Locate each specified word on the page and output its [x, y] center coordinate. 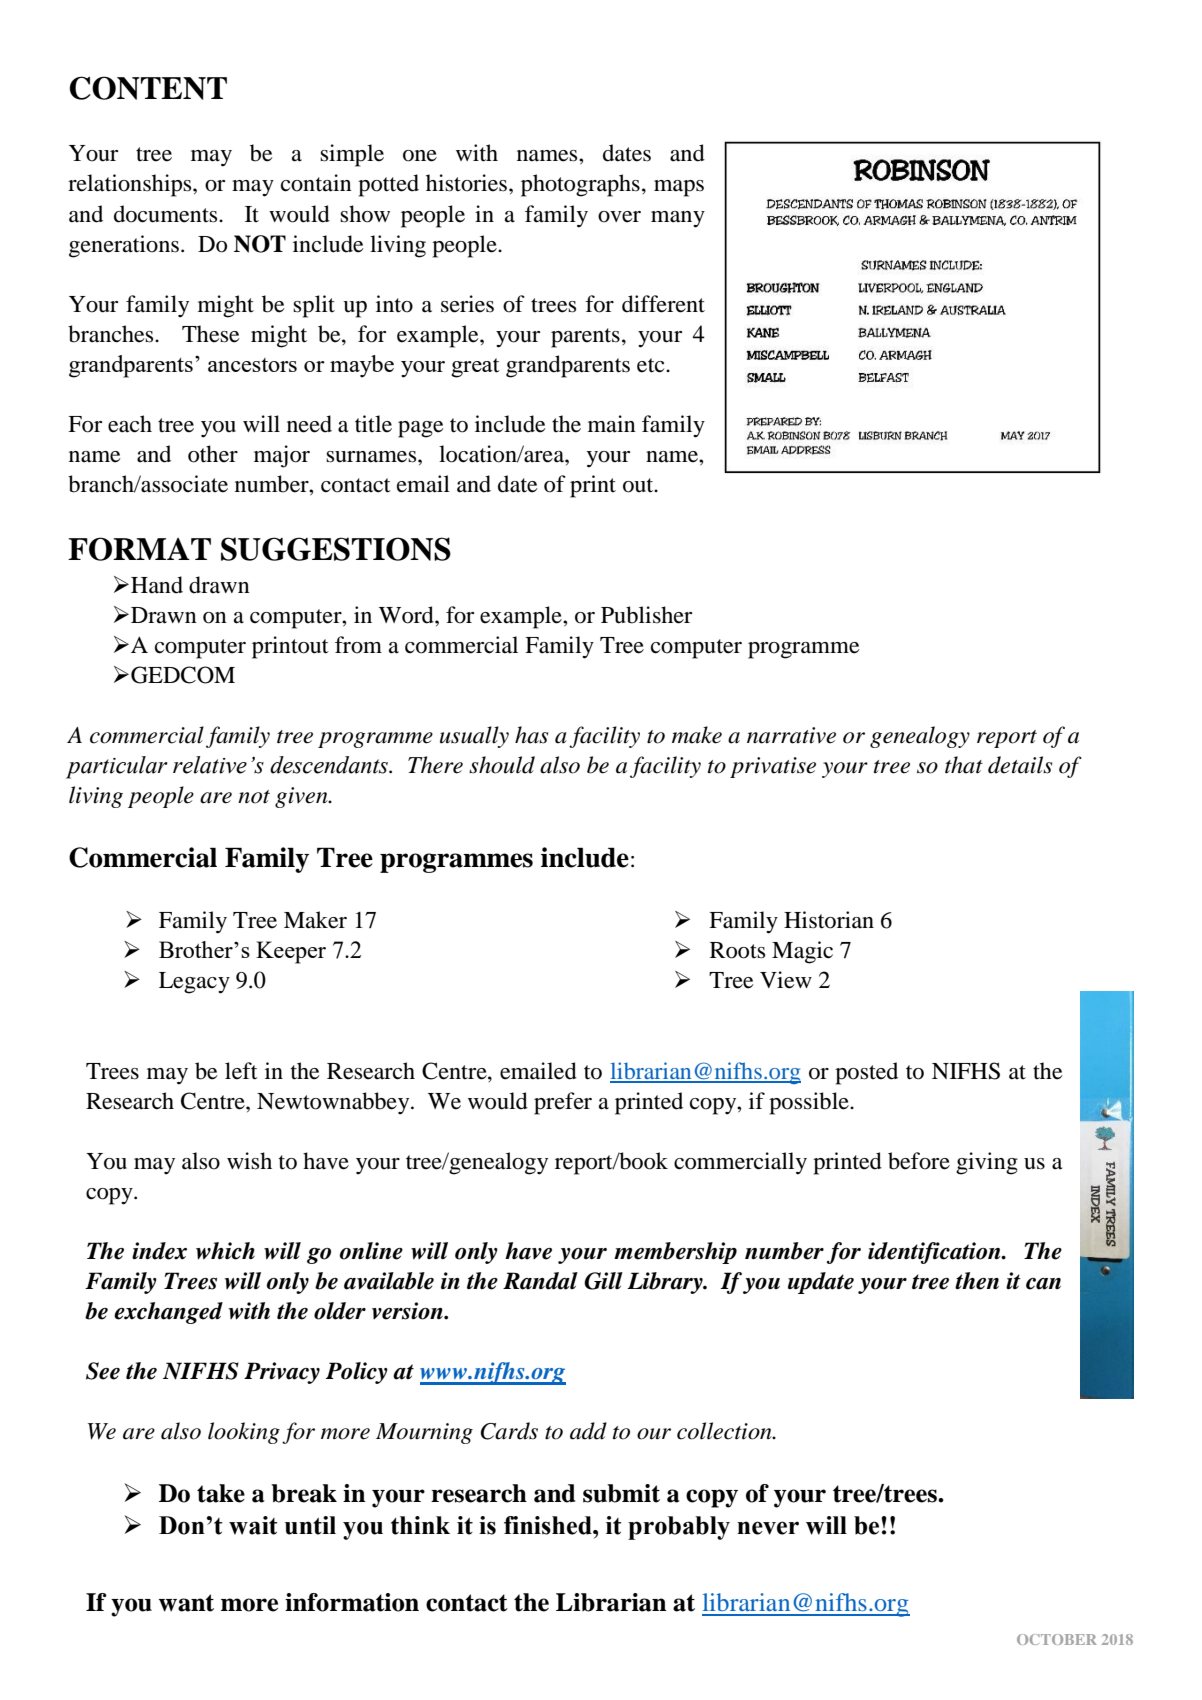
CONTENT [148, 88]
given [302, 797]
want [186, 1603]
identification [935, 1253]
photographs [580, 185]
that [964, 765]
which [225, 1251]
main [612, 424]
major [282, 456]
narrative [791, 735]
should [502, 765]
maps [679, 188]
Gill [603, 1281]
